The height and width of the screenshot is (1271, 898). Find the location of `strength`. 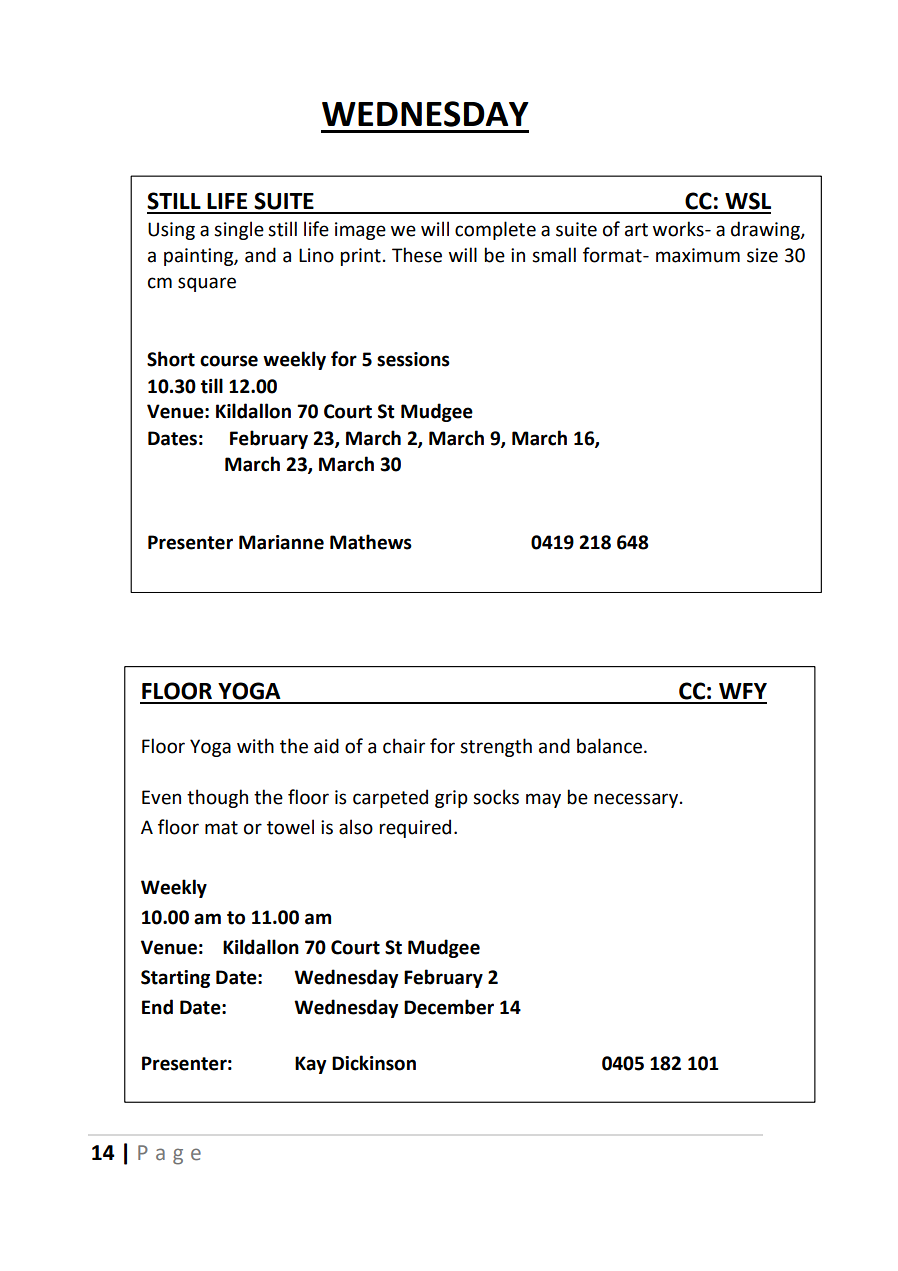

strength is located at coordinates (496, 747).
